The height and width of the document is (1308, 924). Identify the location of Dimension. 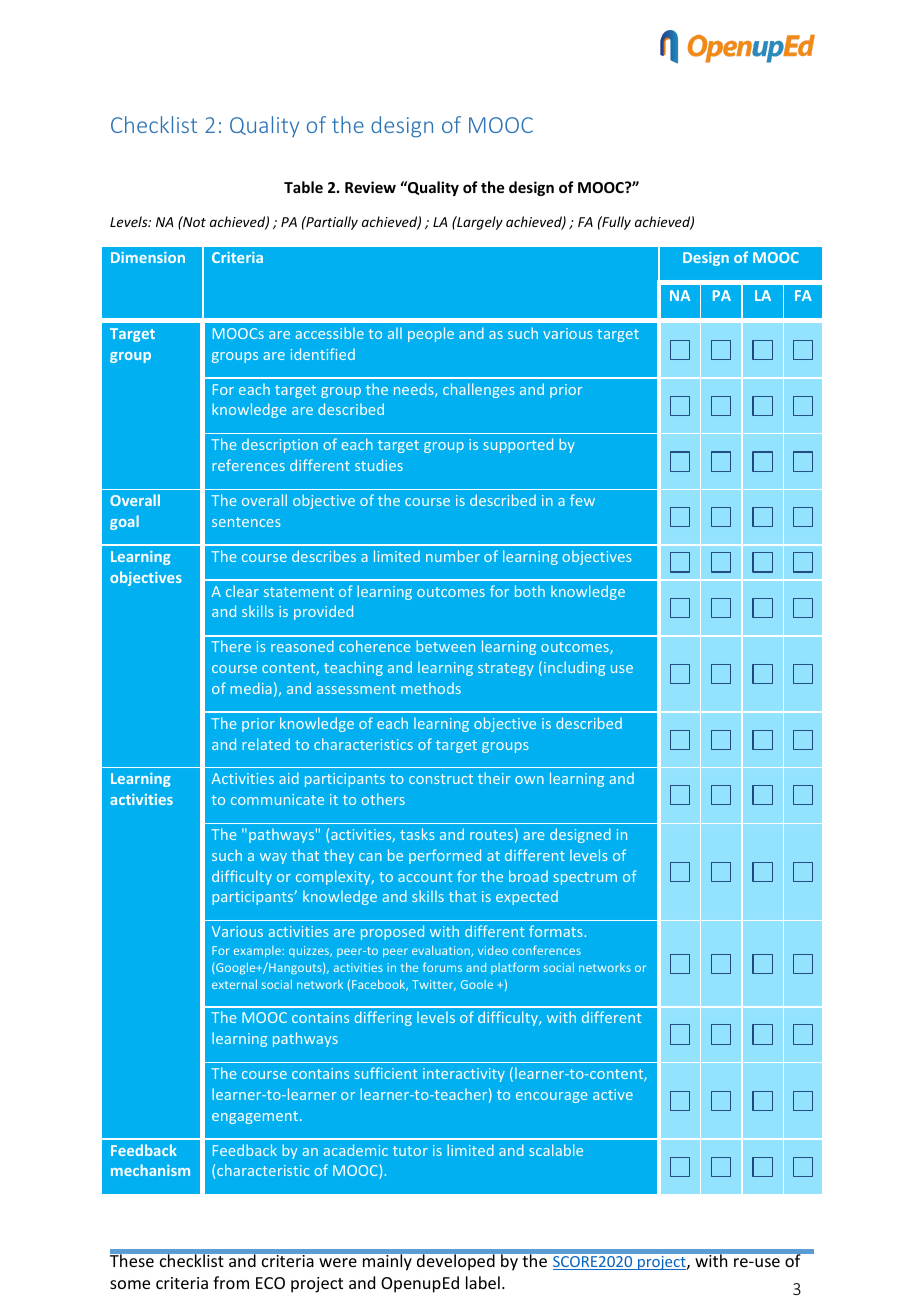
(148, 257).
